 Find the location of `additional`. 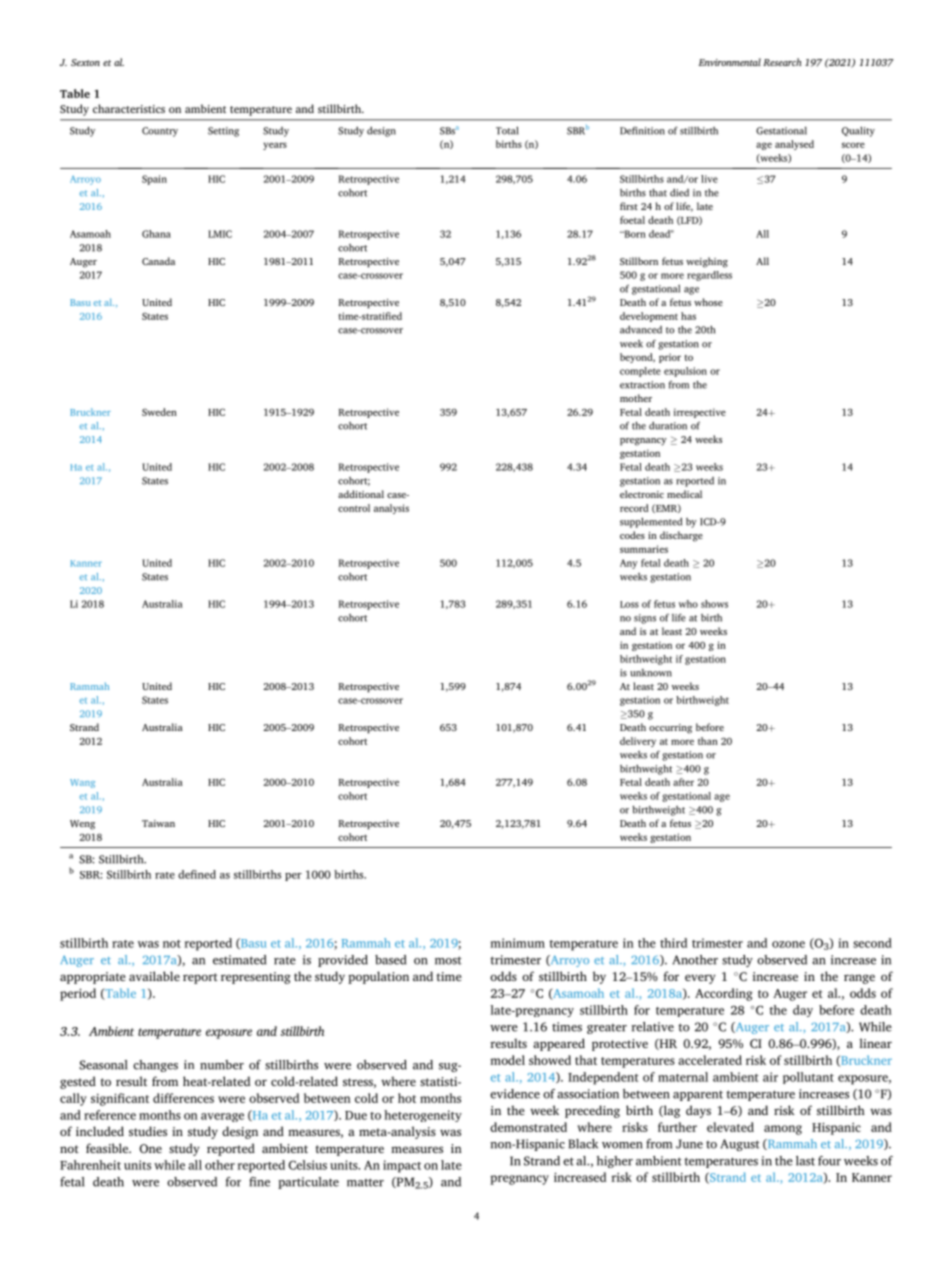

additional is located at coordinates (361, 494).
